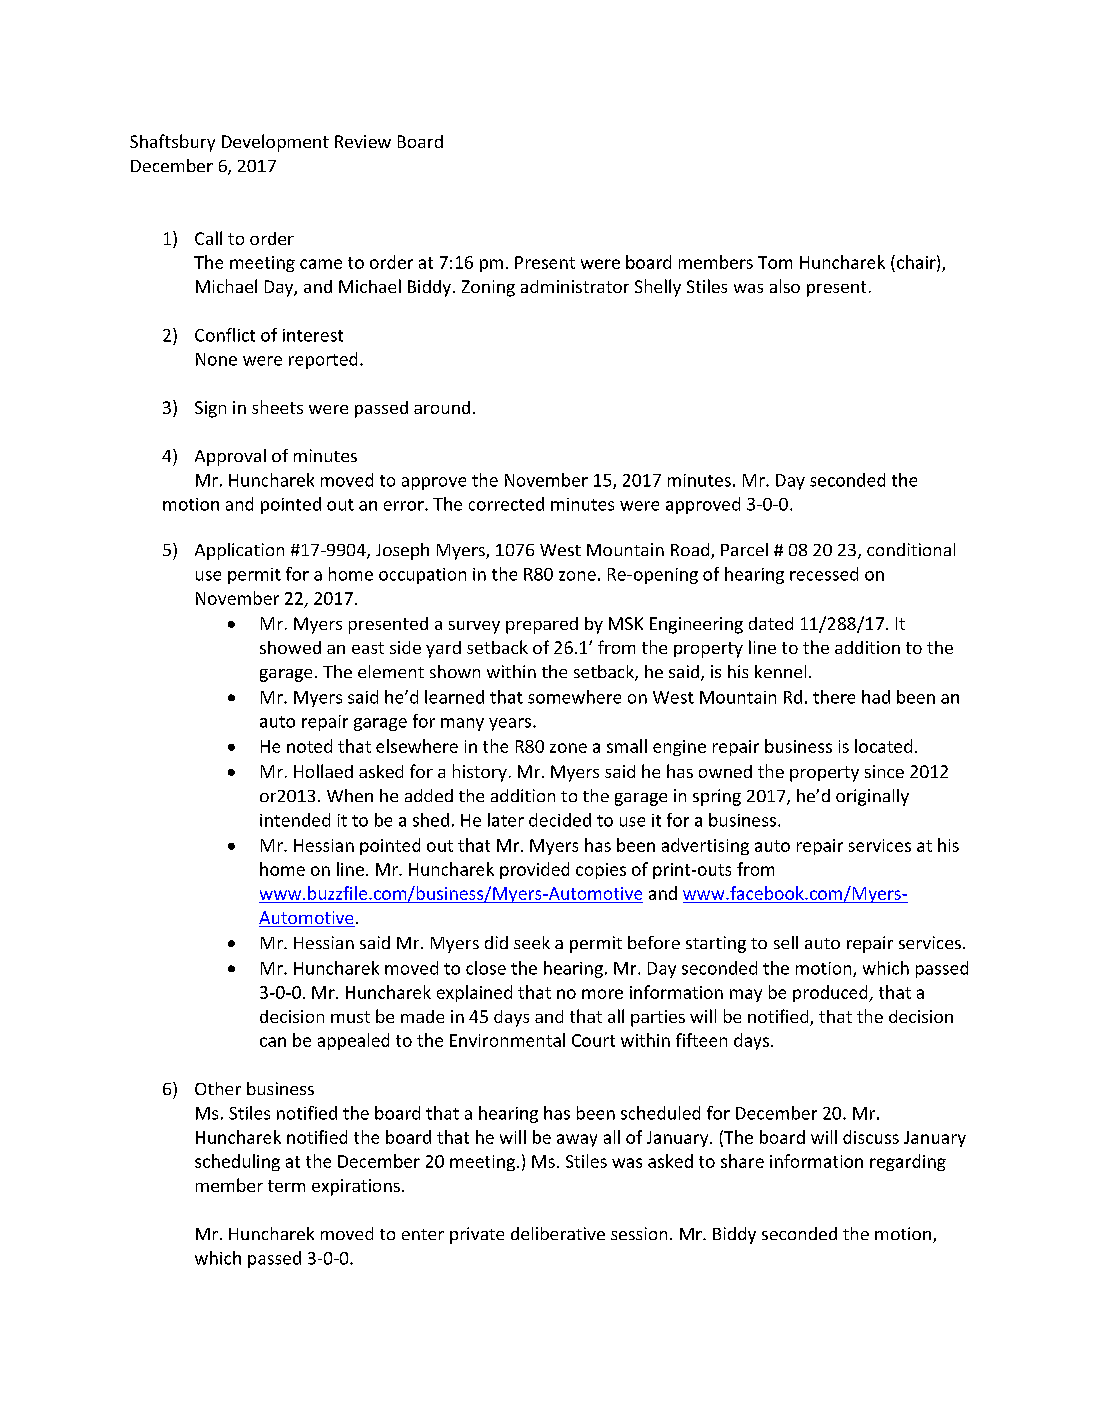 Image resolution: width=1101 pixels, height=1425 pixels. I want to click on Application, so click(239, 551).
